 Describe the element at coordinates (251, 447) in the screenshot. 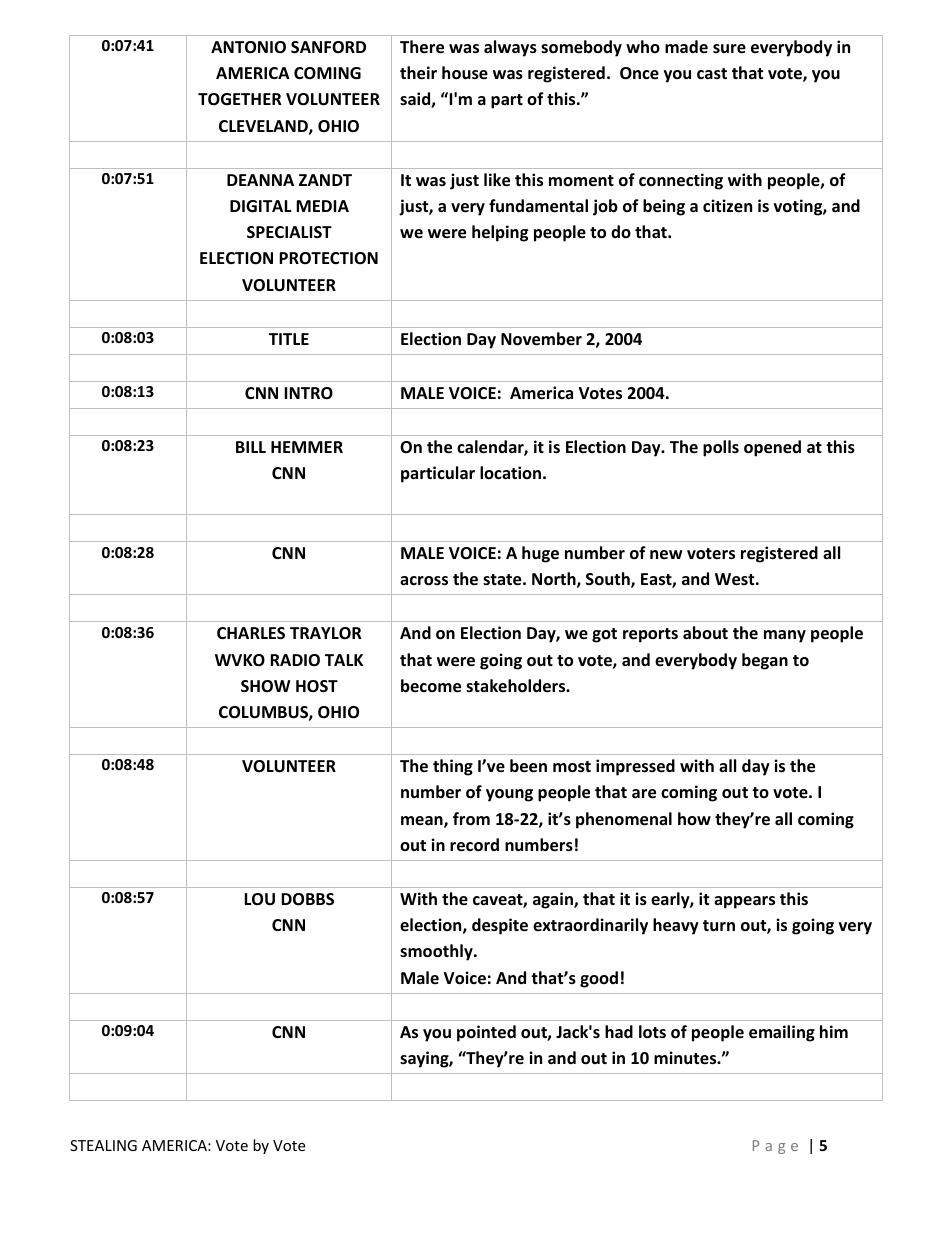

I see `BILL` at that location.
